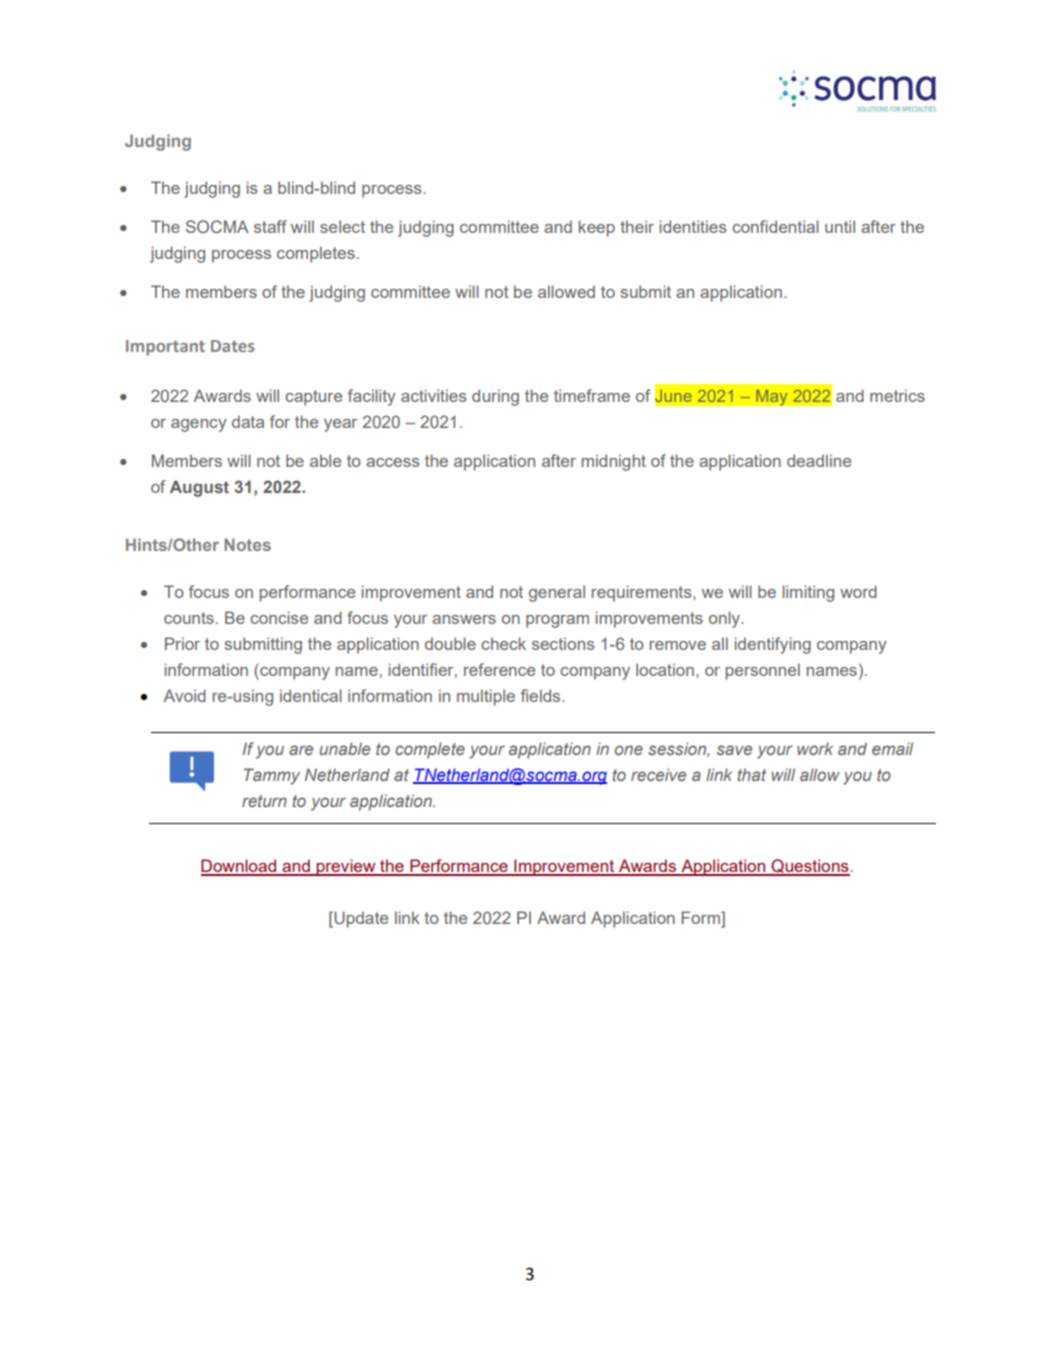 Image resolution: width=1060 pixels, height=1371 pixels. Describe the element at coordinates (597, 228) in the screenshot. I see `keep` at that location.
